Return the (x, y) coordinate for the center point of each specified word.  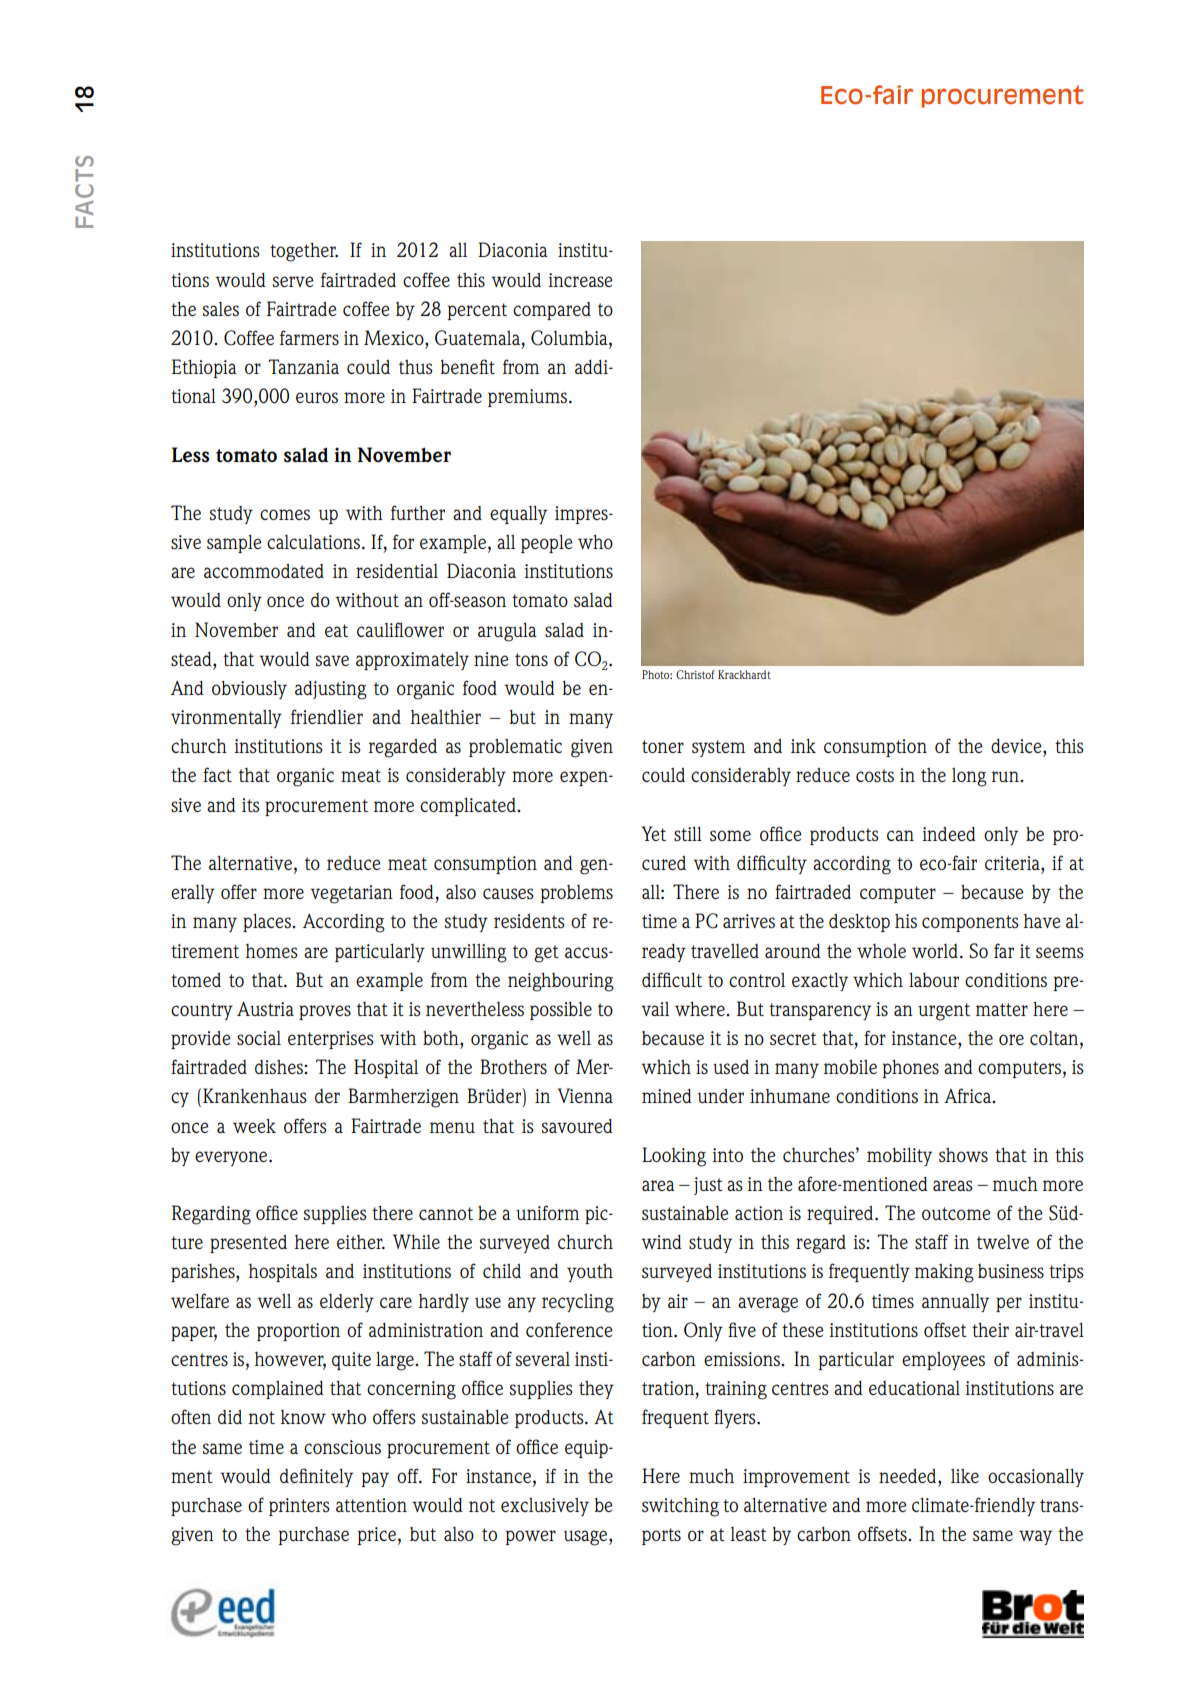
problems (576, 894)
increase (580, 280)
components (970, 923)
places (268, 923)
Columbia (570, 339)
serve (293, 281)
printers (299, 1507)
